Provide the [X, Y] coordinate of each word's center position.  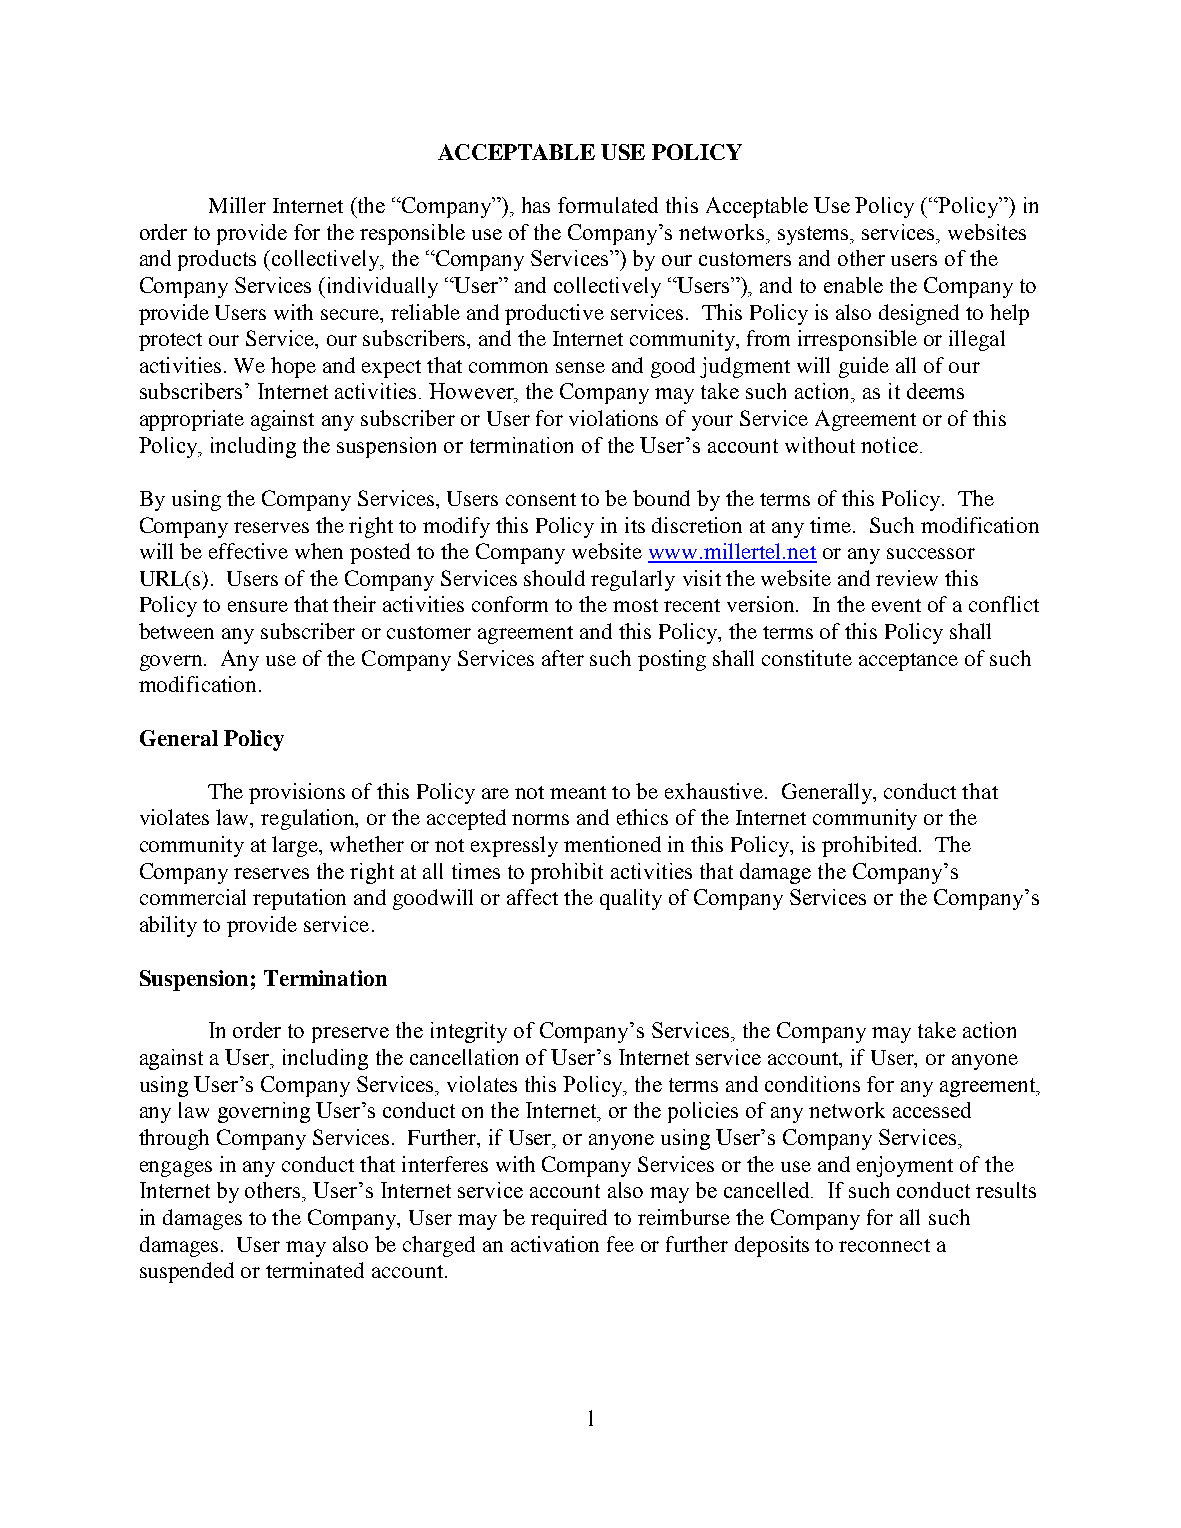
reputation [299, 899]
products [217, 260]
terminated [315, 1270]
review [907, 578]
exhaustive [715, 791]
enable [853, 285]
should [554, 578]
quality [631, 899]
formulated [608, 205]
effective [248, 551]
